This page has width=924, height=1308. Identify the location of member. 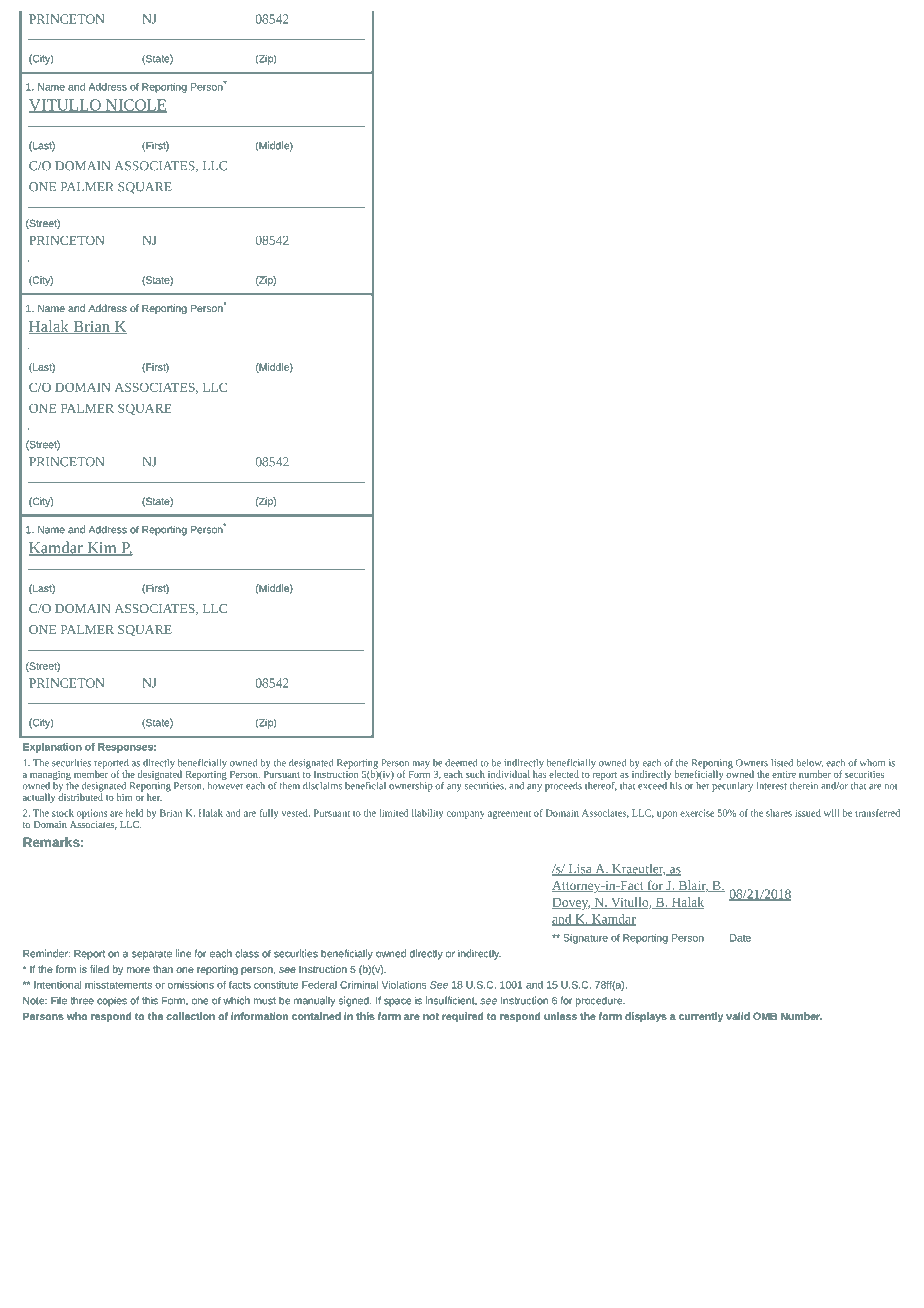
(91, 773).
